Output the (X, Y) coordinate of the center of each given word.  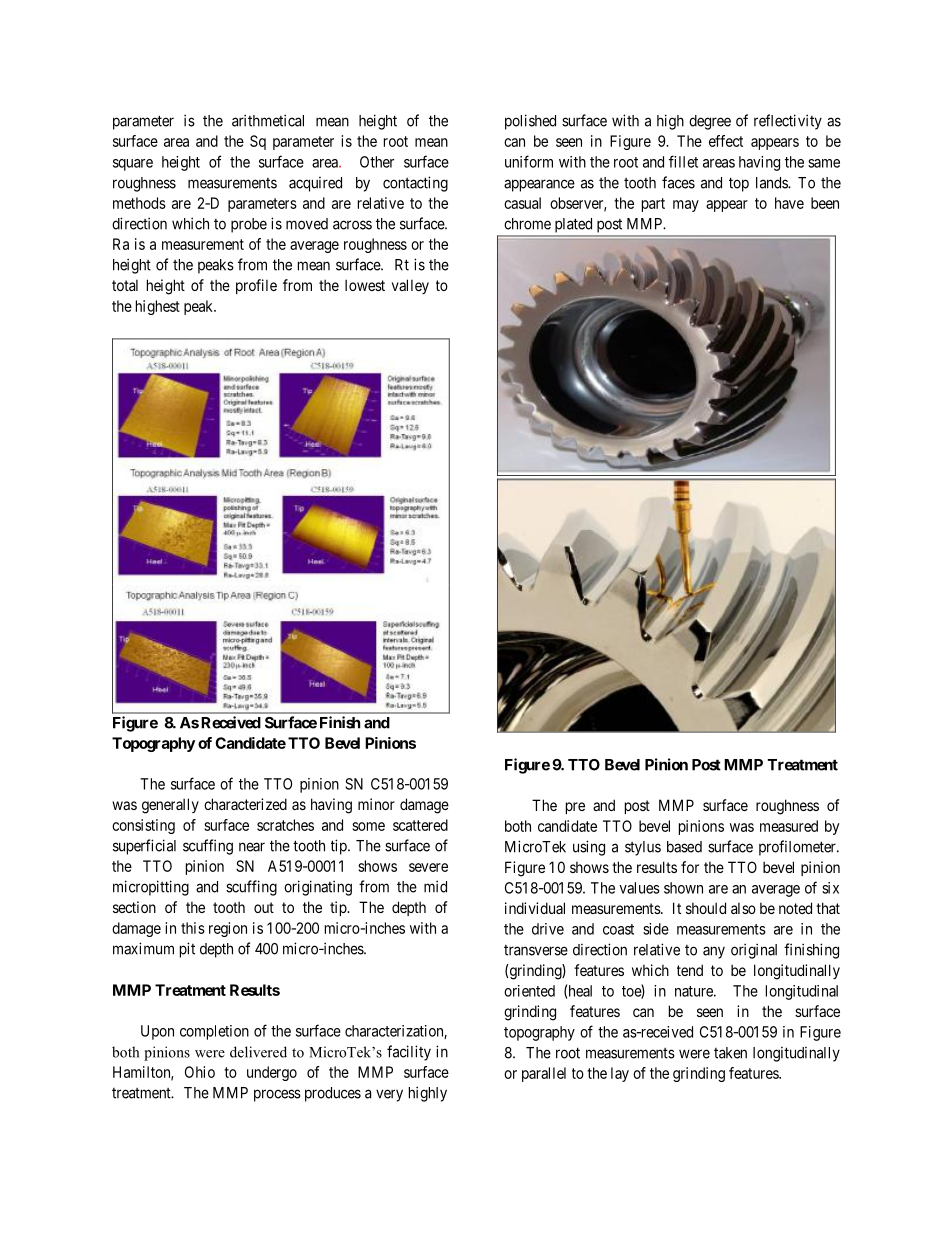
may (686, 206)
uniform (529, 161)
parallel (544, 1074)
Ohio (200, 1072)
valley (410, 286)
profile (256, 286)
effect (726, 141)
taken (730, 1053)
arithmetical (268, 120)
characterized (245, 804)
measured (789, 826)
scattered (420, 825)
